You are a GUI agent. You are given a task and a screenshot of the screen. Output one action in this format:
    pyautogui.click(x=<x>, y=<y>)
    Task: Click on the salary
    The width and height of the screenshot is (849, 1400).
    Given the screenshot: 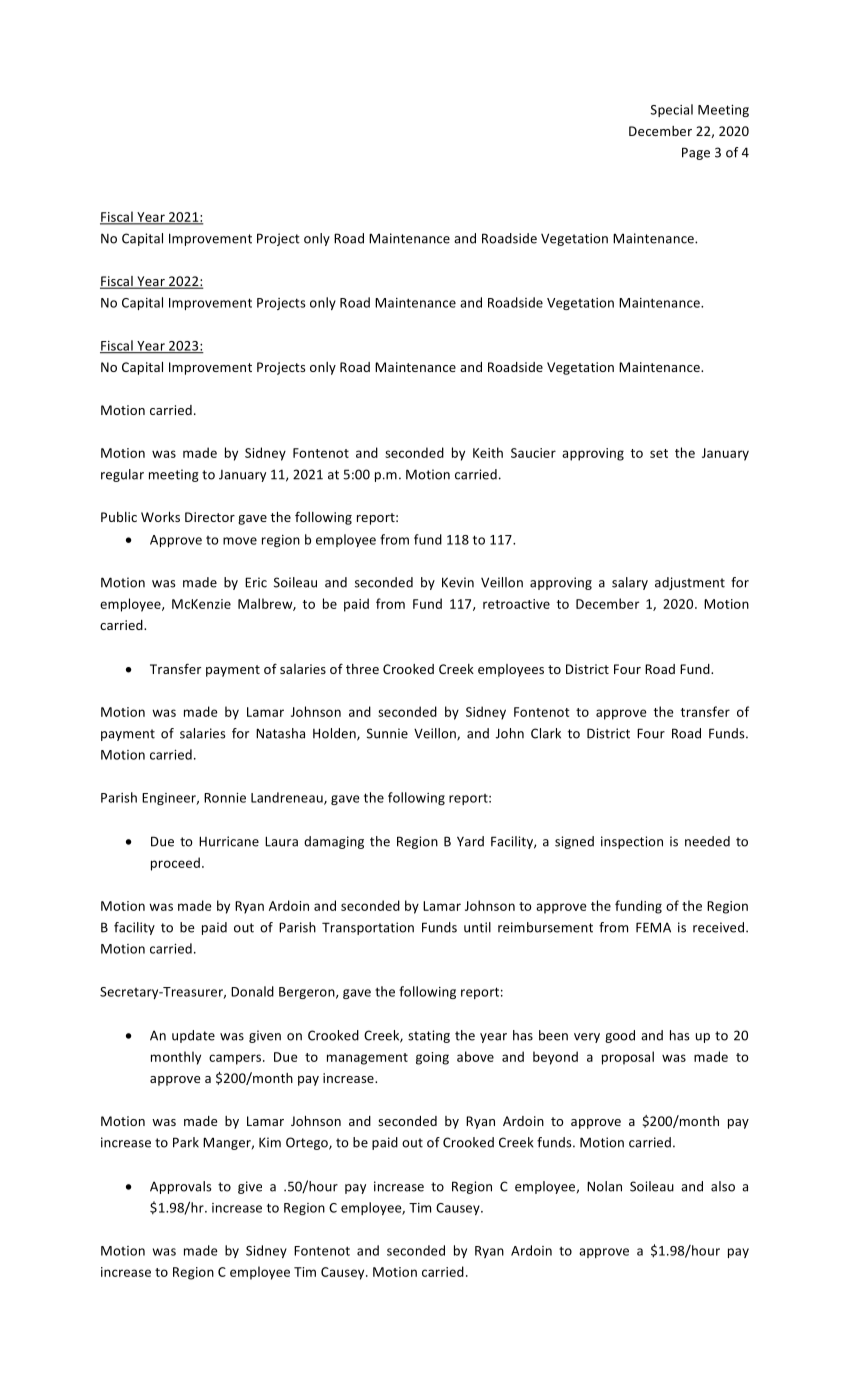 What is the action you would take?
    pyautogui.click(x=630, y=583)
